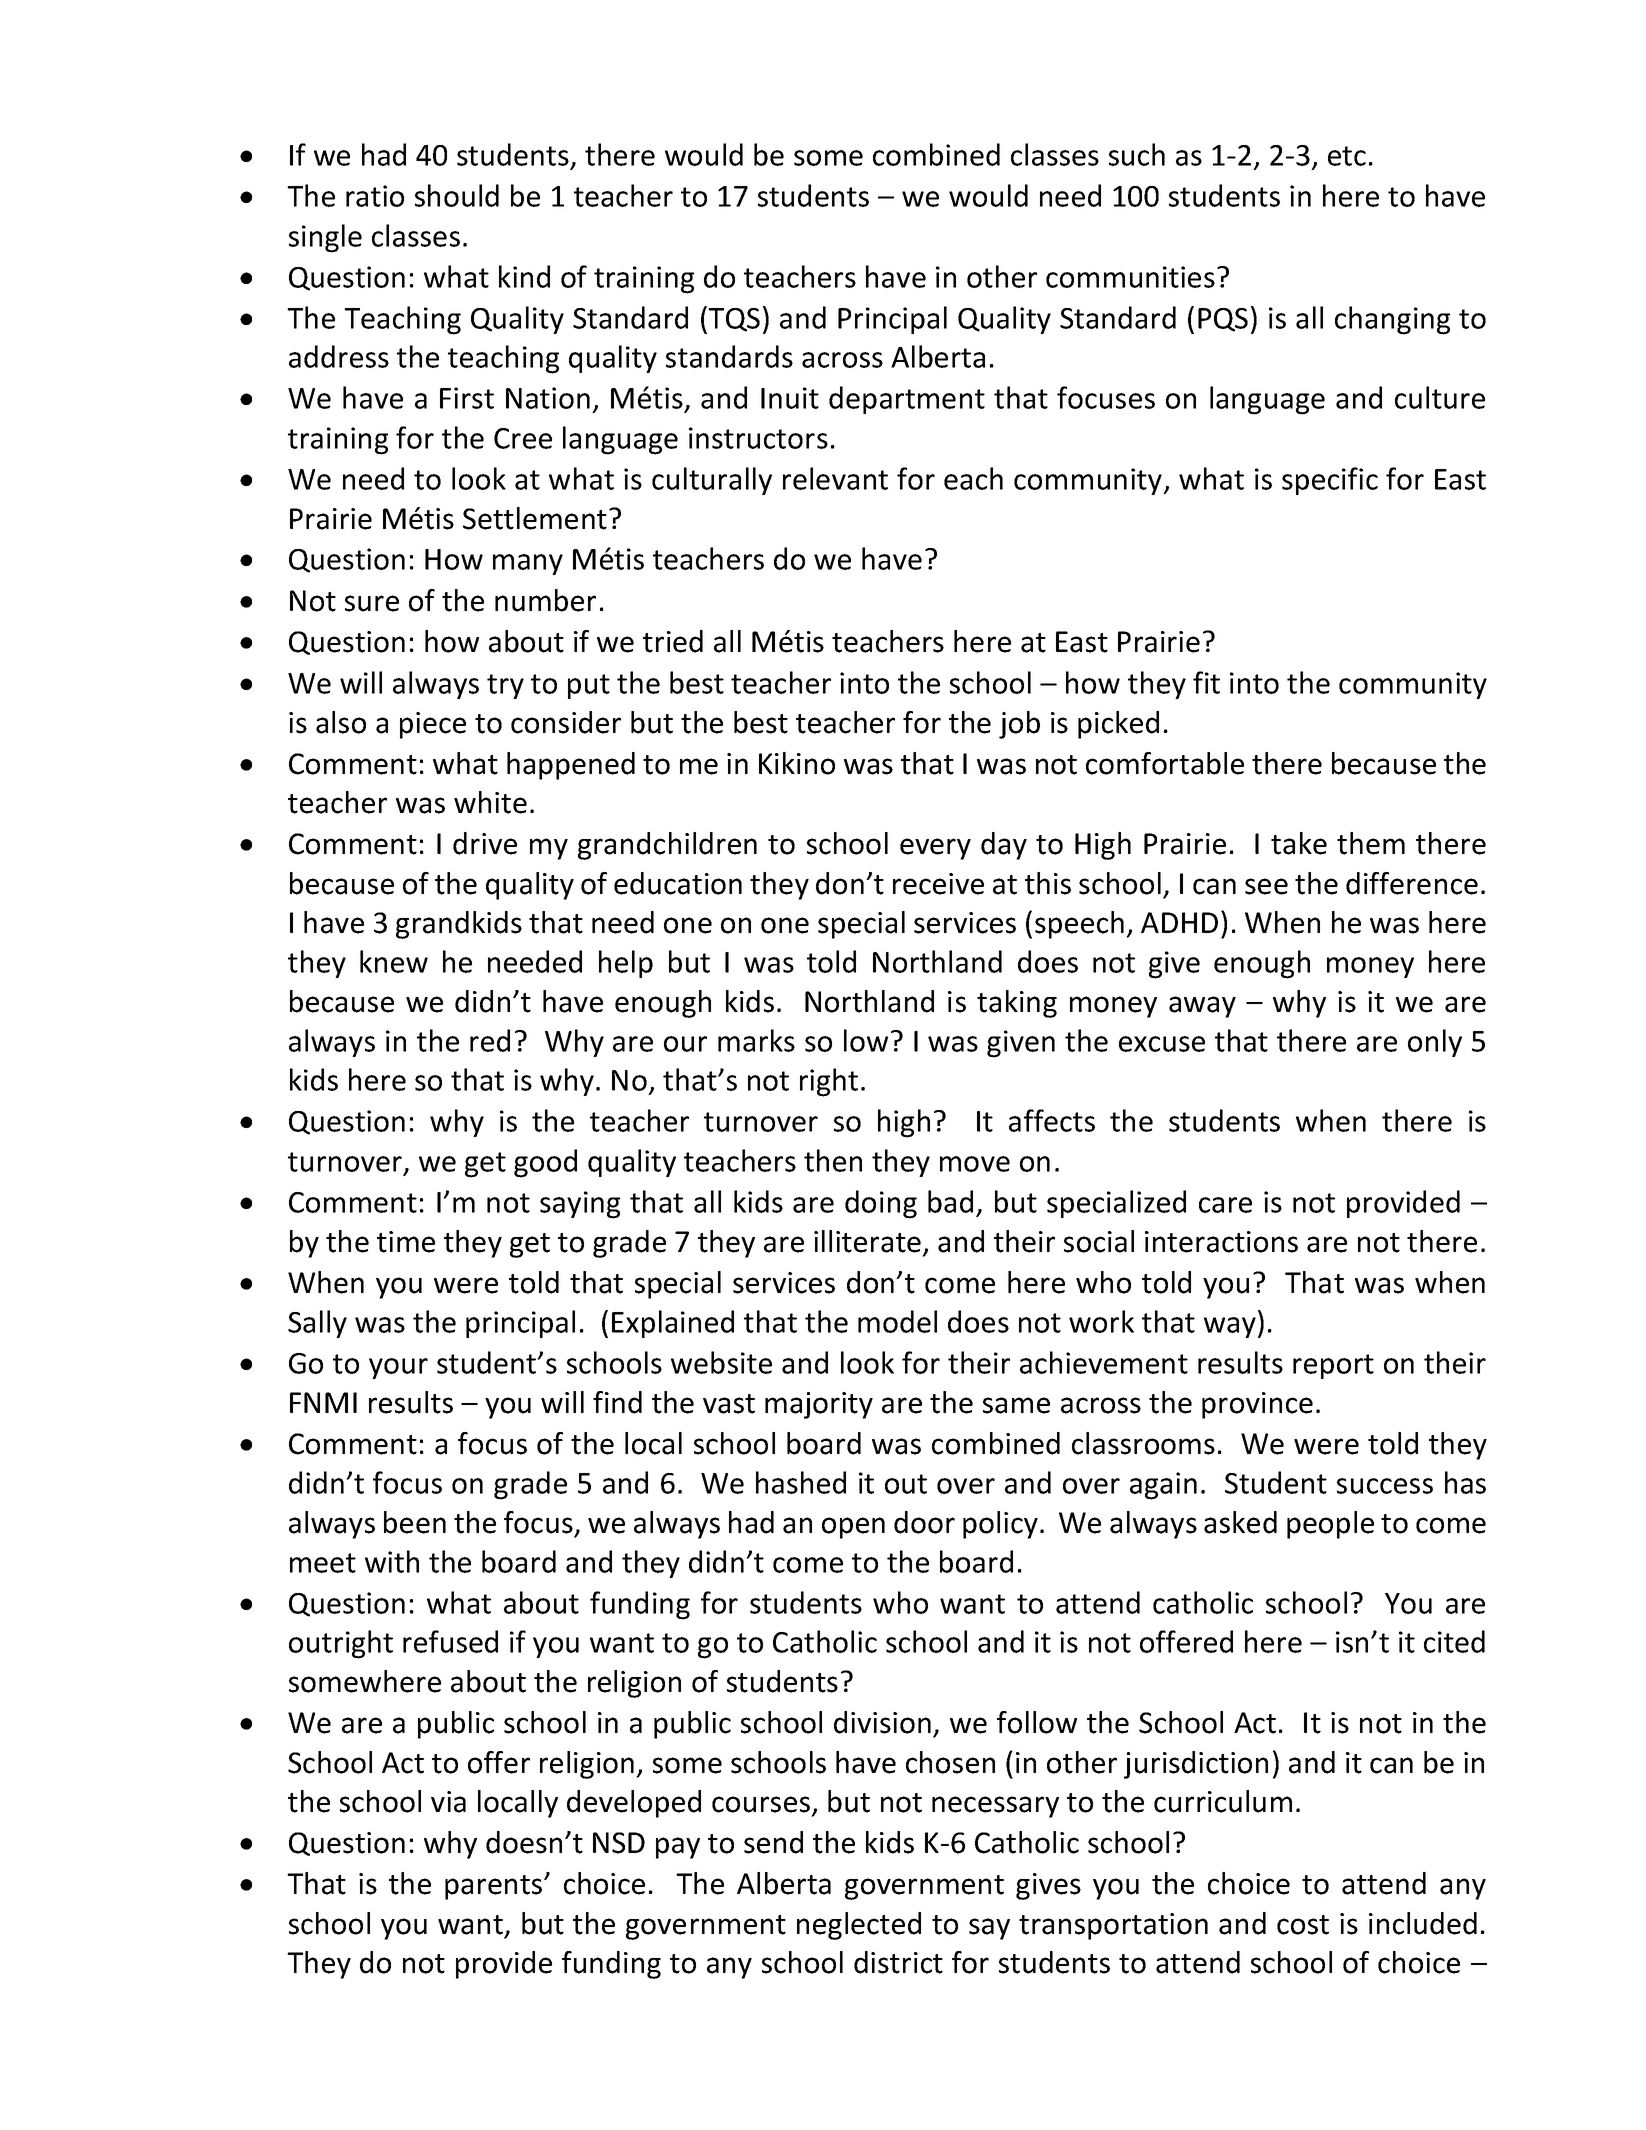  Describe the element at coordinates (457, 195) in the screenshot. I see `should` at that location.
